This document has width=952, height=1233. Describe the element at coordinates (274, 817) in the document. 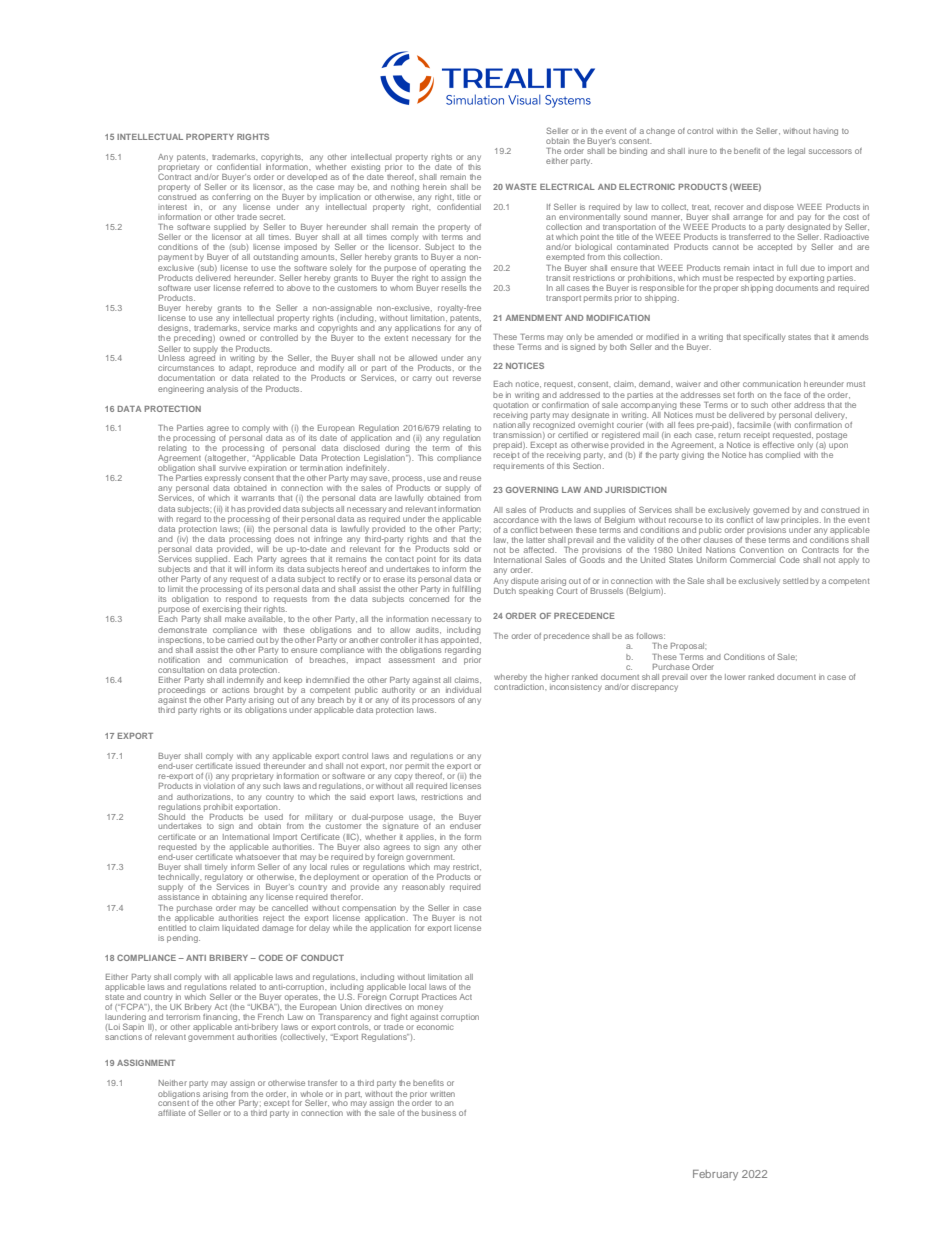

I see `used` at that location.
